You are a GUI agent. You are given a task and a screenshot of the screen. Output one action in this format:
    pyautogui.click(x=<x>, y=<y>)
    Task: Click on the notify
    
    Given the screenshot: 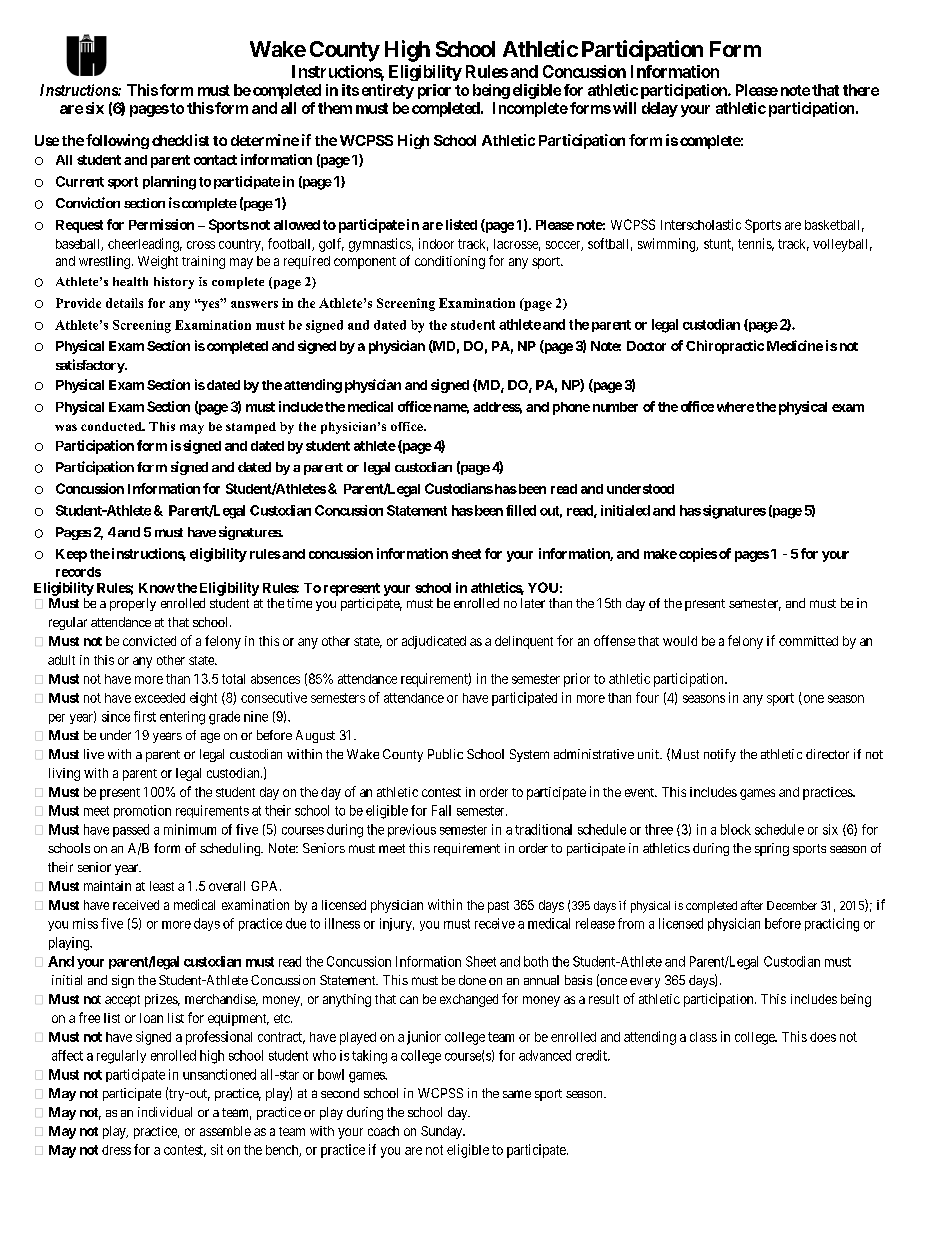 What is the action you would take?
    pyautogui.click(x=720, y=755)
